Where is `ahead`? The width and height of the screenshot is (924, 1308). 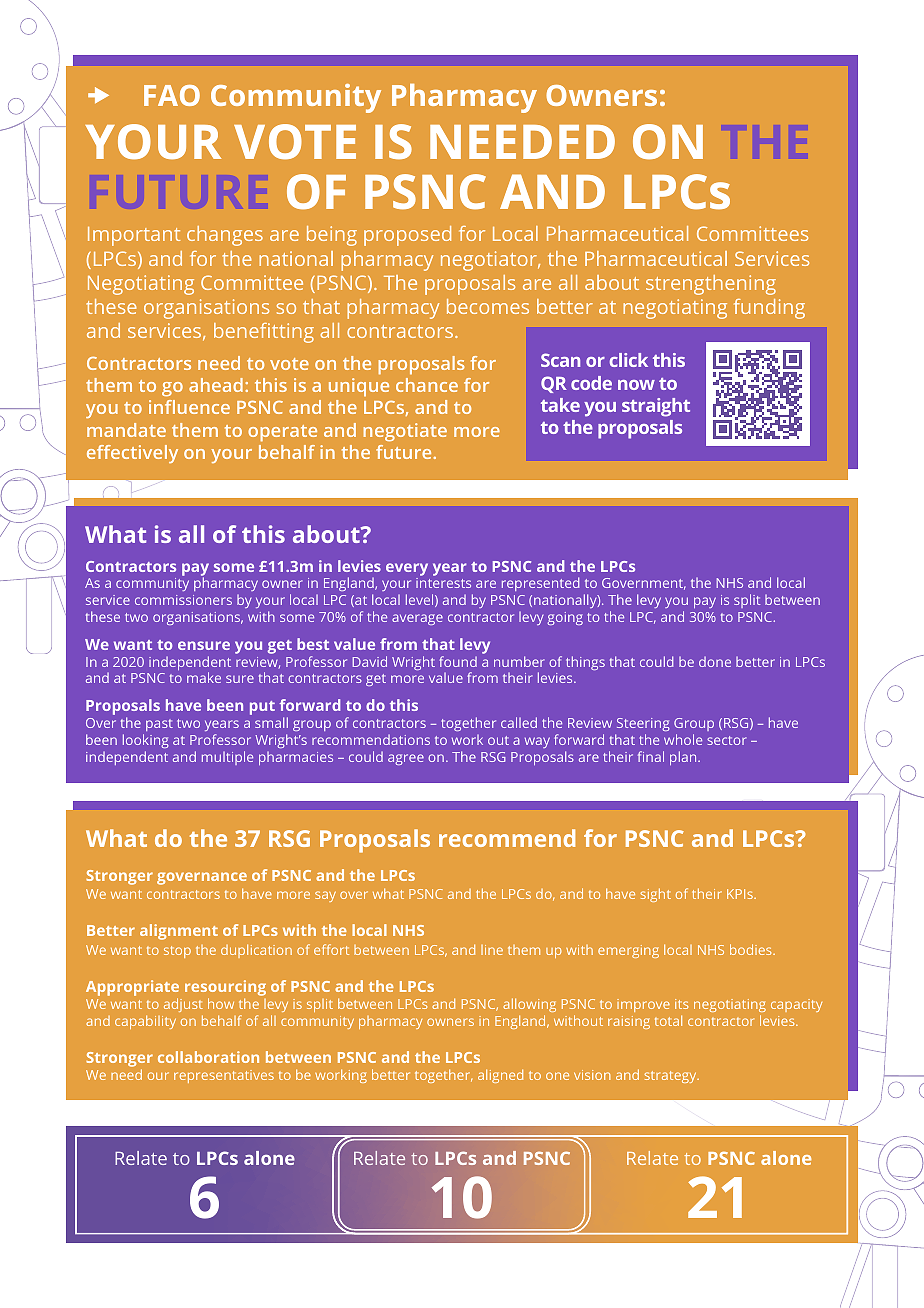 ahead is located at coordinates (216, 385).
